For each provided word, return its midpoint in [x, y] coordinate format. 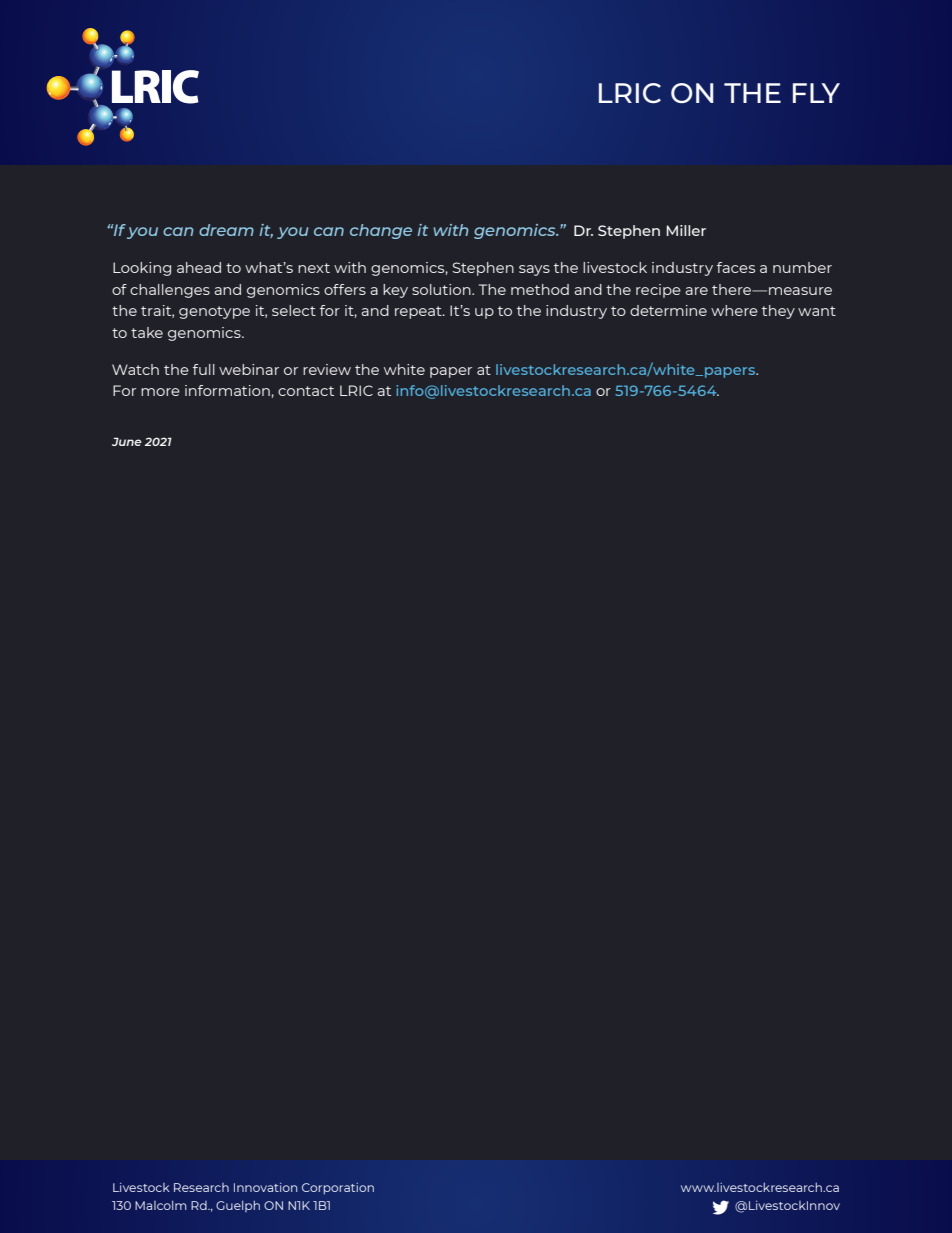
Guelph [238, 1206]
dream [226, 230]
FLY [816, 93]
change [381, 231]
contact [306, 391]
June [127, 441]
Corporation [338, 1188]
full [204, 369]
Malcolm [161, 1205]
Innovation [265, 1187]
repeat [419, 312]
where [734, 310]
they [778, 312]
